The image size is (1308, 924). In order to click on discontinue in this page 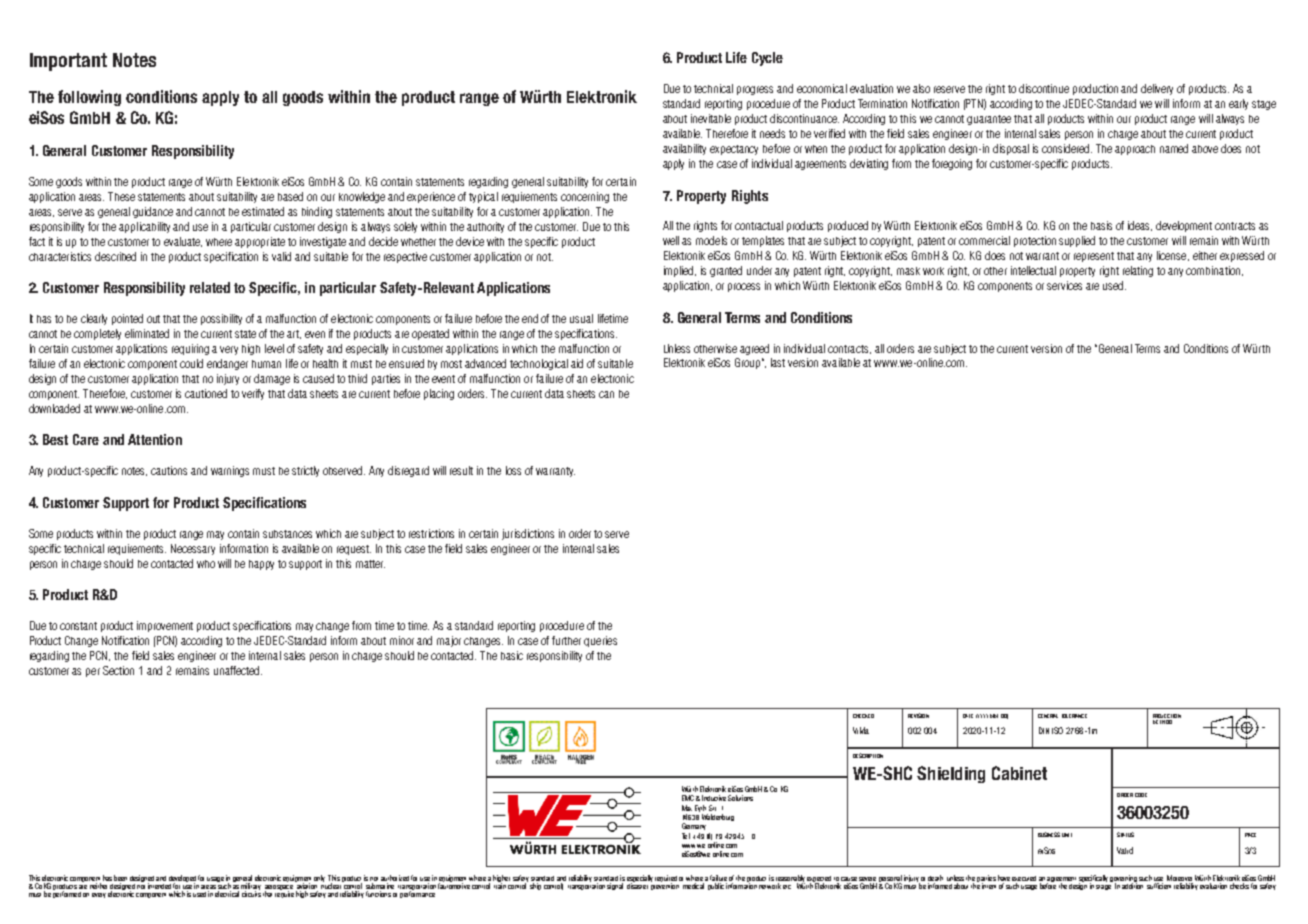, I will do `click(1044, 88)`.
